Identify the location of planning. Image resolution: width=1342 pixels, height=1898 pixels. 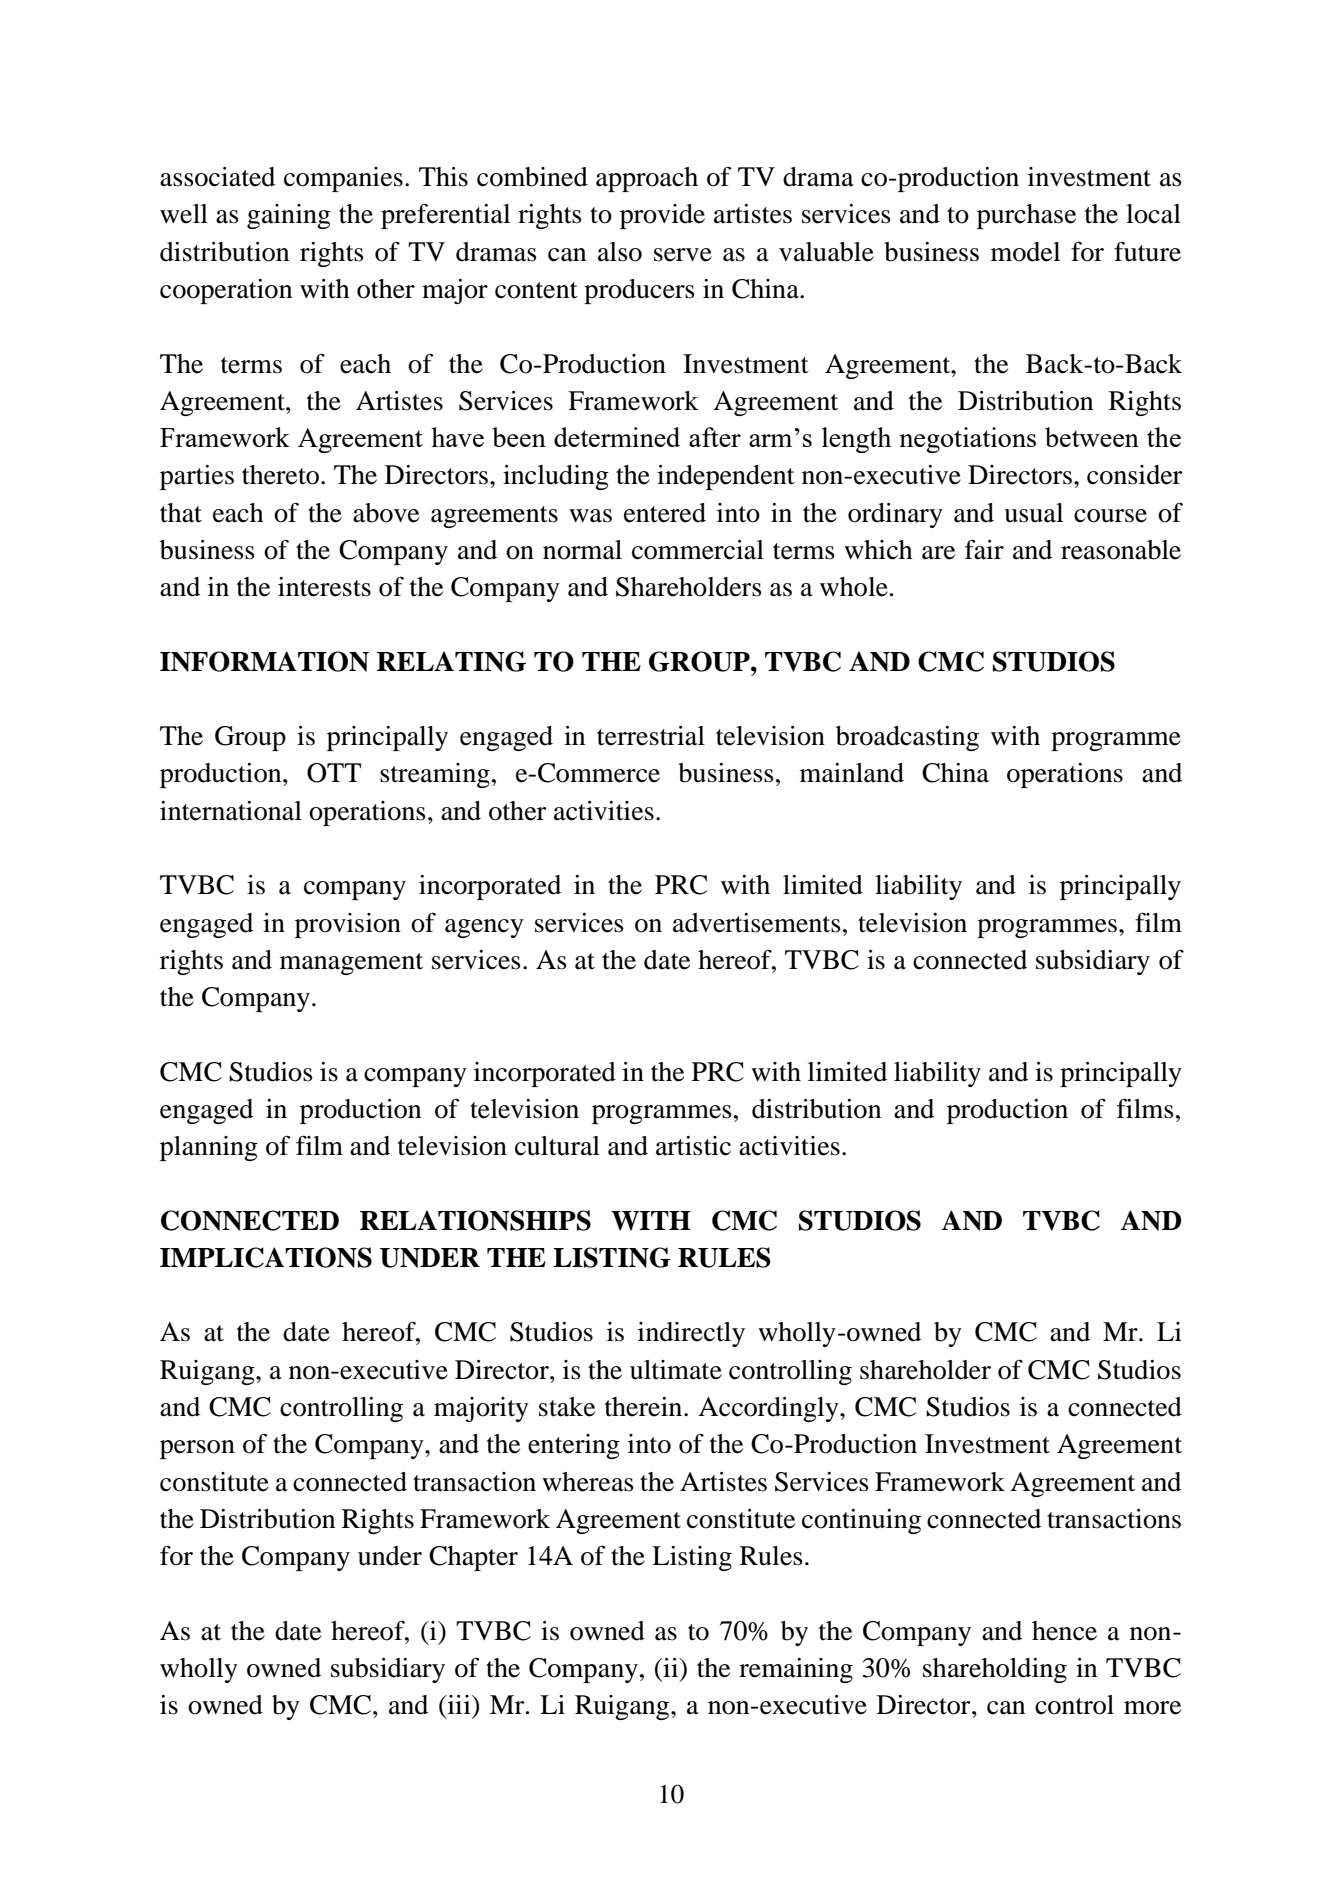
(209, 1148).
